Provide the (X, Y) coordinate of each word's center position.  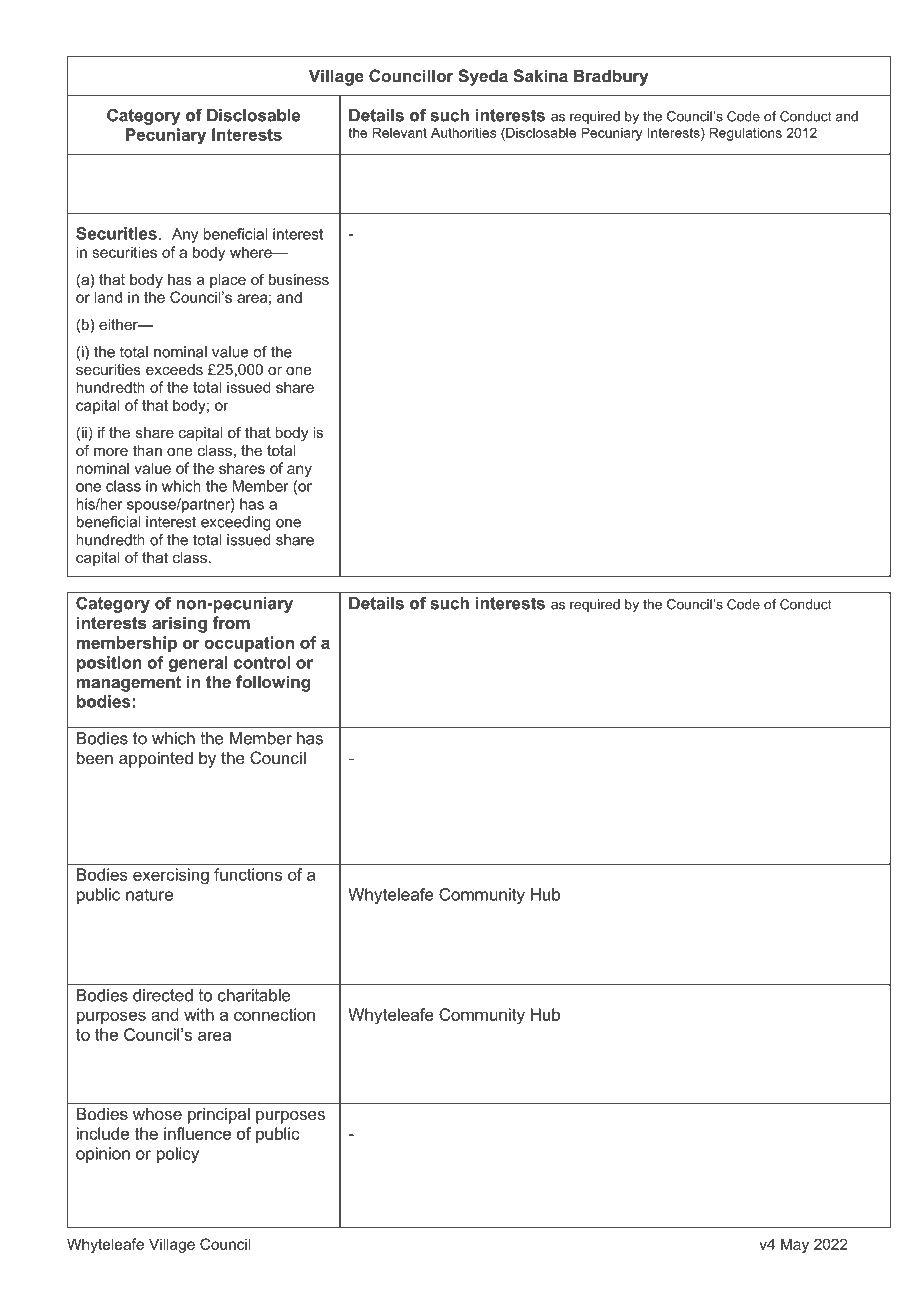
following (273, 683)
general (198, 664)
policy (178, 1155)
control (262, 662)
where (252, 252)
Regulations (746, 134)
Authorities (463, 132)
